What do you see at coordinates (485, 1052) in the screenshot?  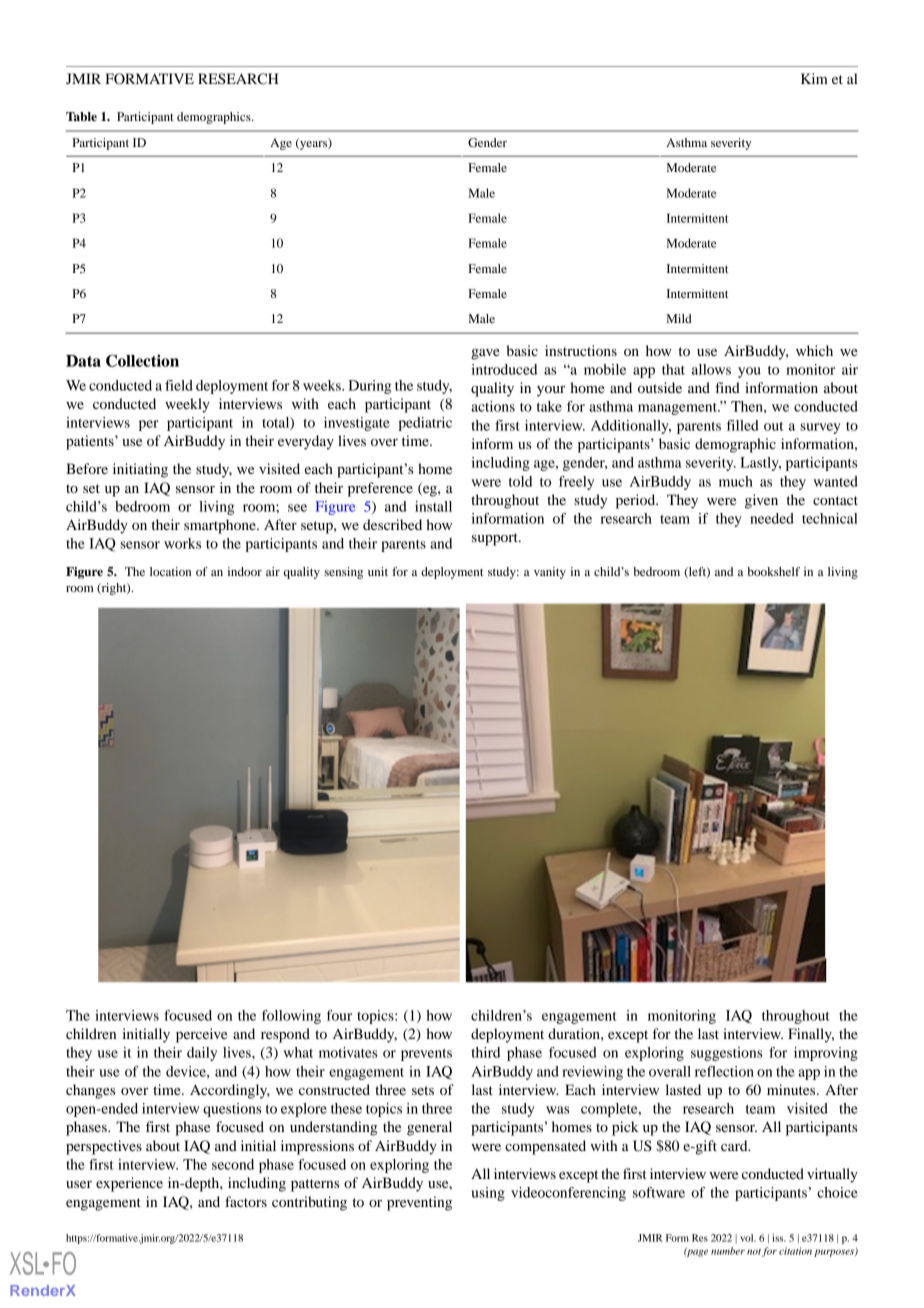 I see `third` at bounding box center [485, 1052].
